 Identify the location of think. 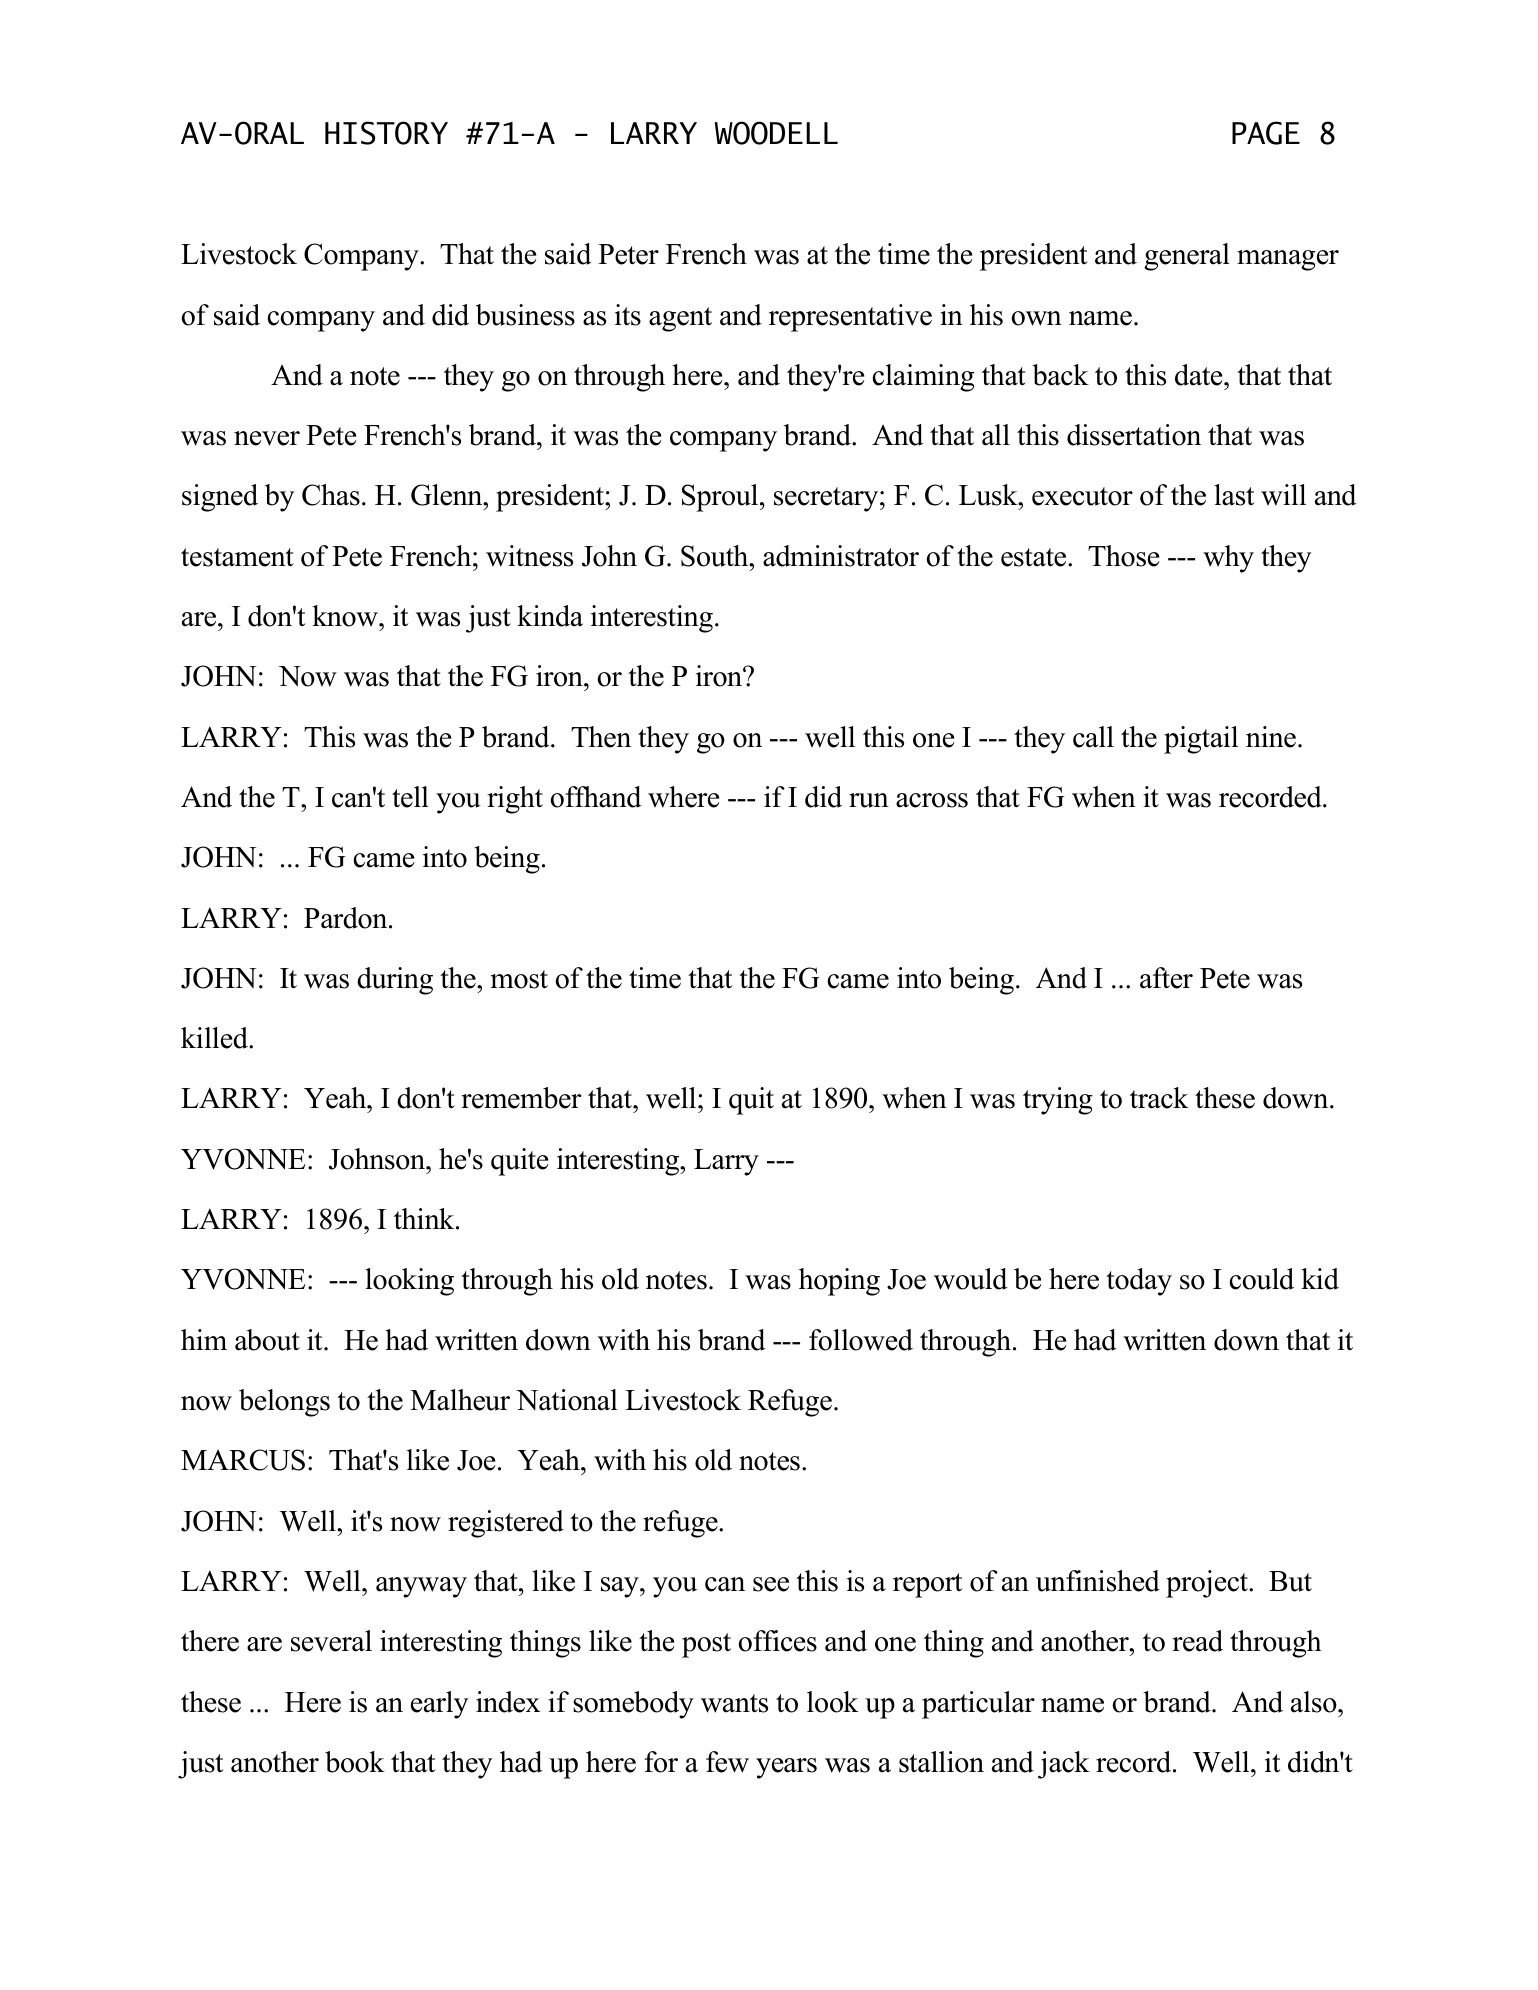
(425, 1218).
